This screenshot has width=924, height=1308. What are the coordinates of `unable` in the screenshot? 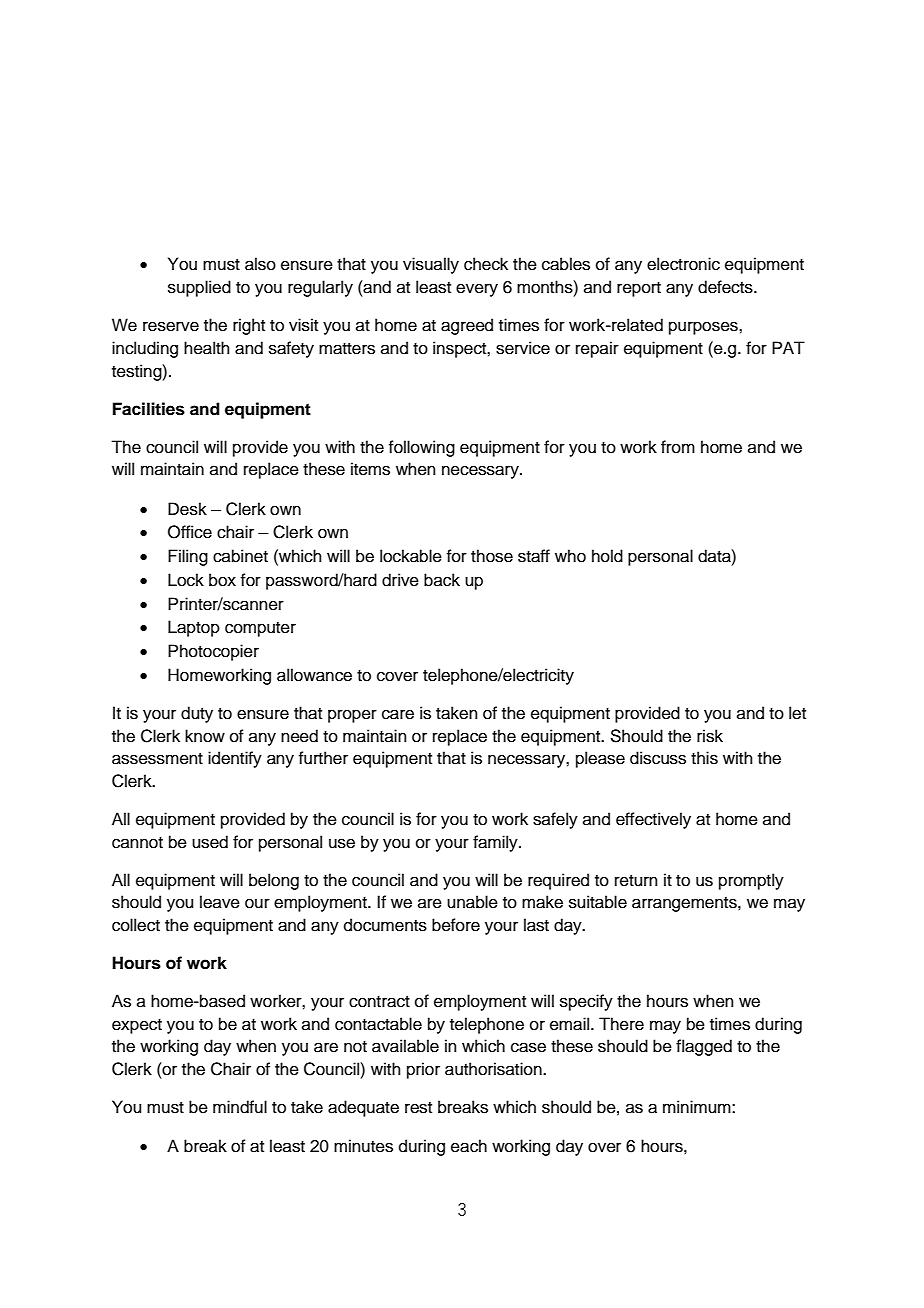 It's located at (472, 902).
